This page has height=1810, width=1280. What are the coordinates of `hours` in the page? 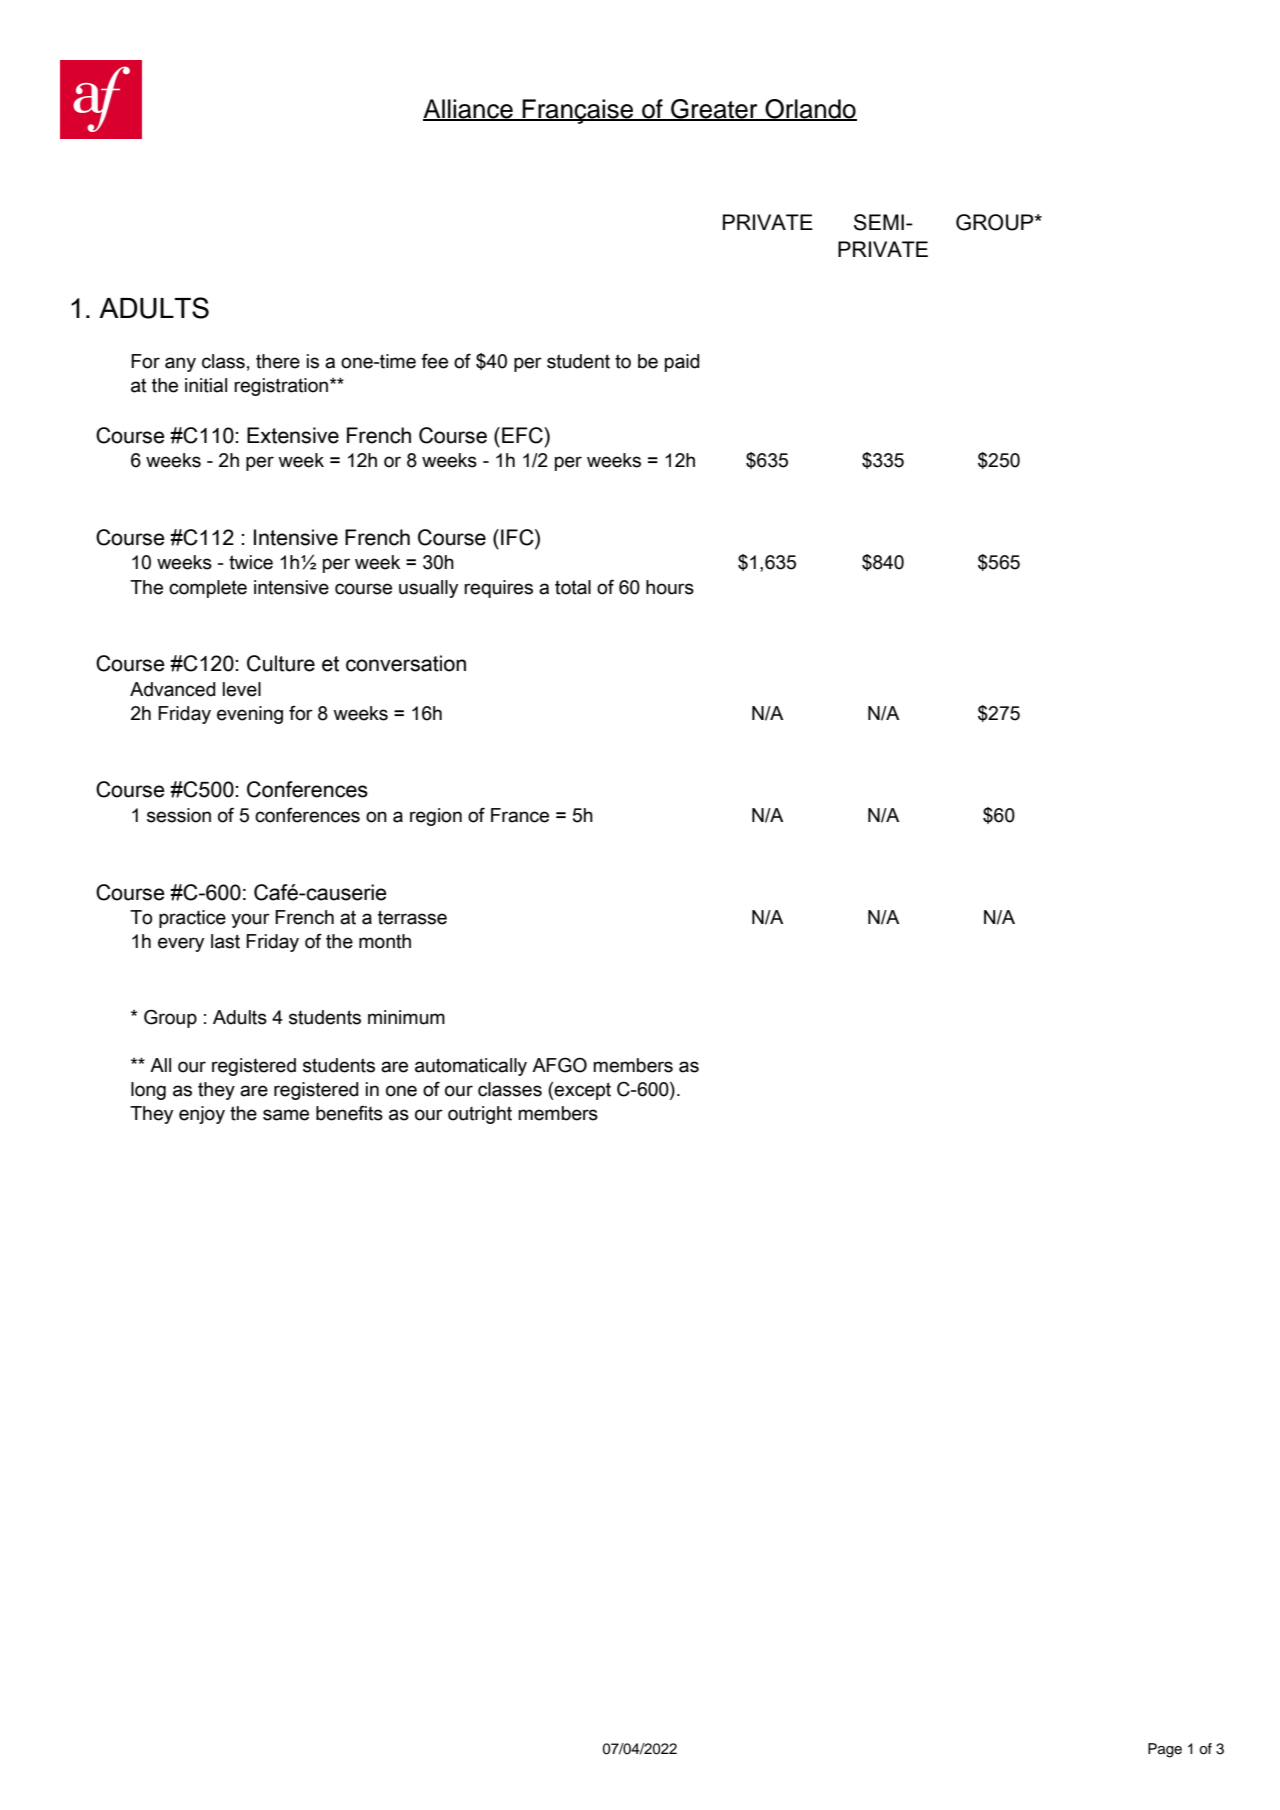 It's located at (670, 587).
